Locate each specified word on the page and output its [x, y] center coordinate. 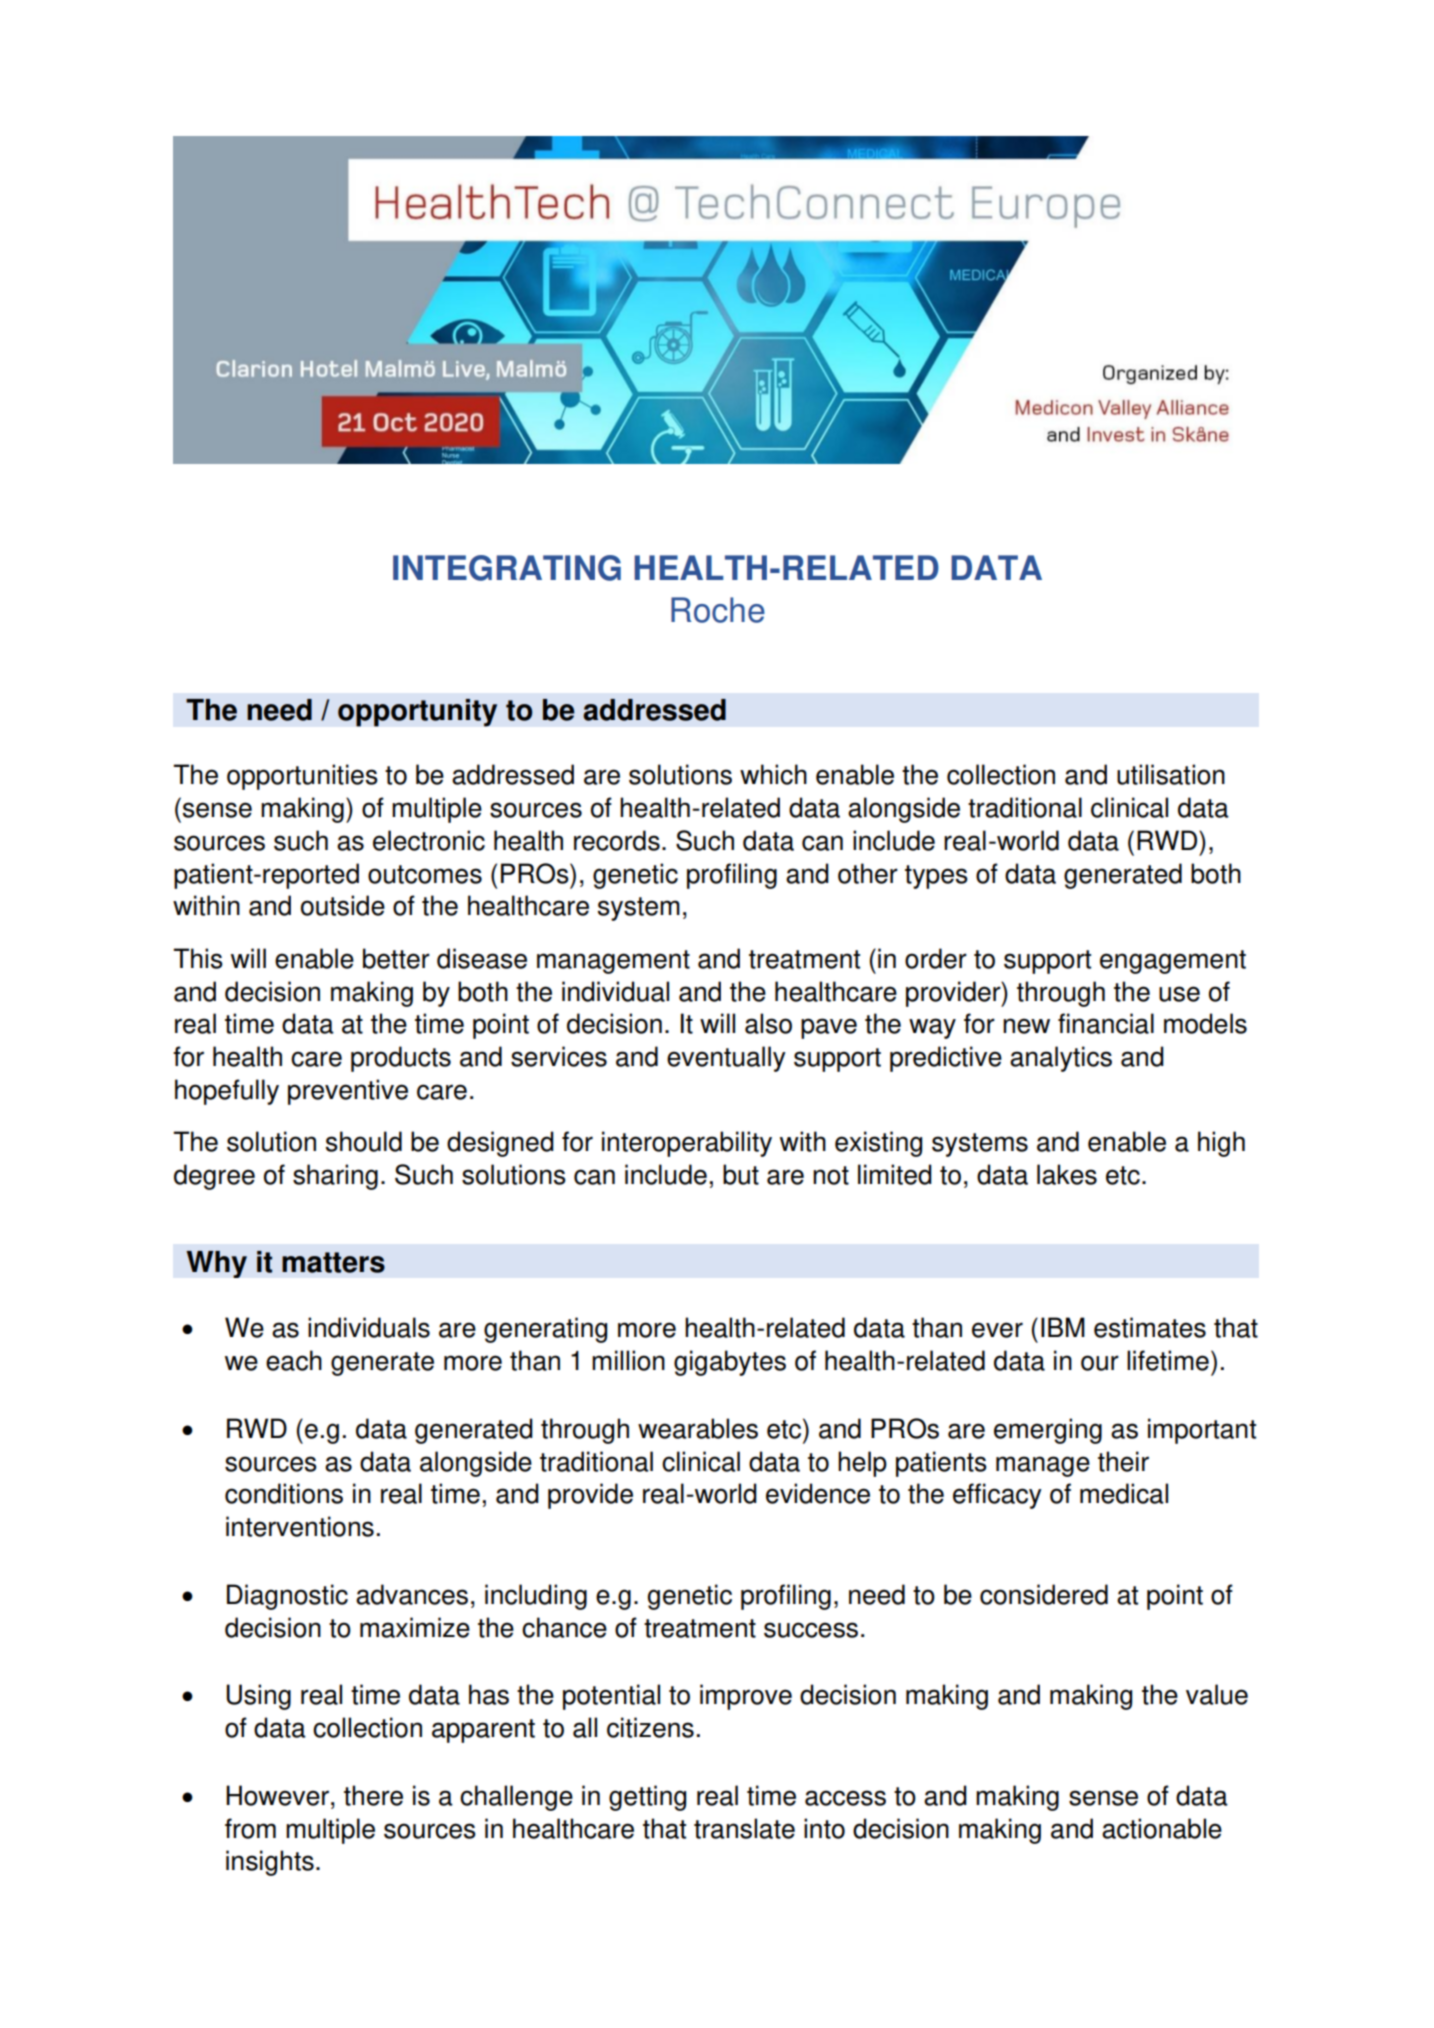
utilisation [1171, 774]
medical [1124, 1493]
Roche [718, 610]
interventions [300, 1526]
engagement [1173, 962]
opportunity [417, 713]
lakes [1067, 1174]
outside [343, 905]
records [617, 840]
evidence [818, 1493]
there [373, 1795]
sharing [335, 1177]
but [741, 1174]
